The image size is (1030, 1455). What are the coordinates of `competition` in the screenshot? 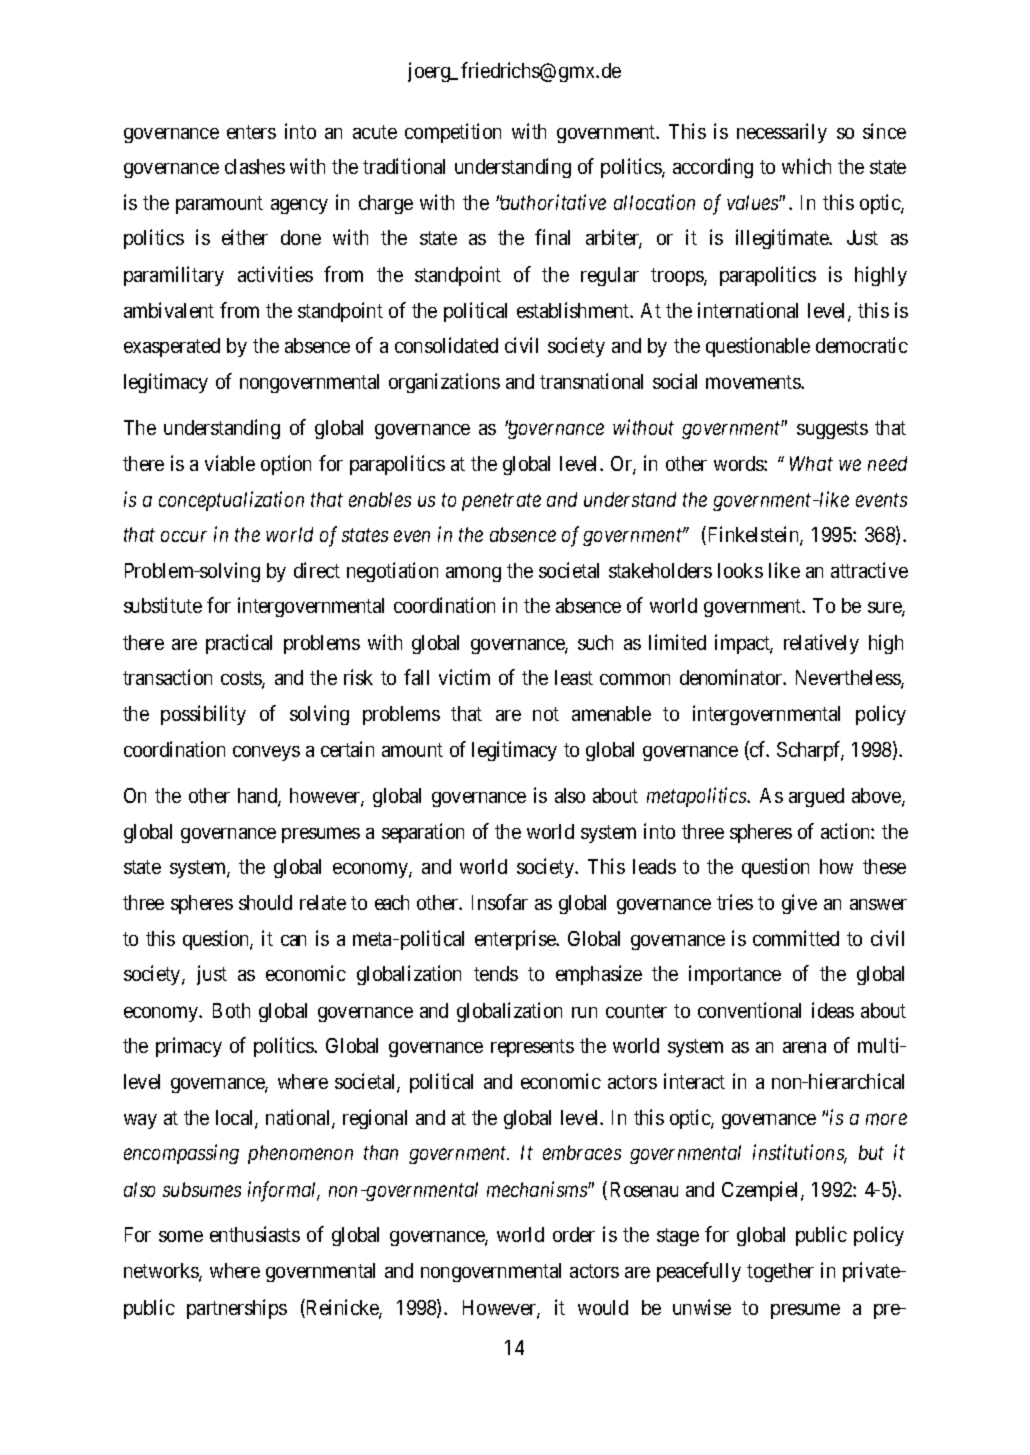 It's located at (453, 133).
